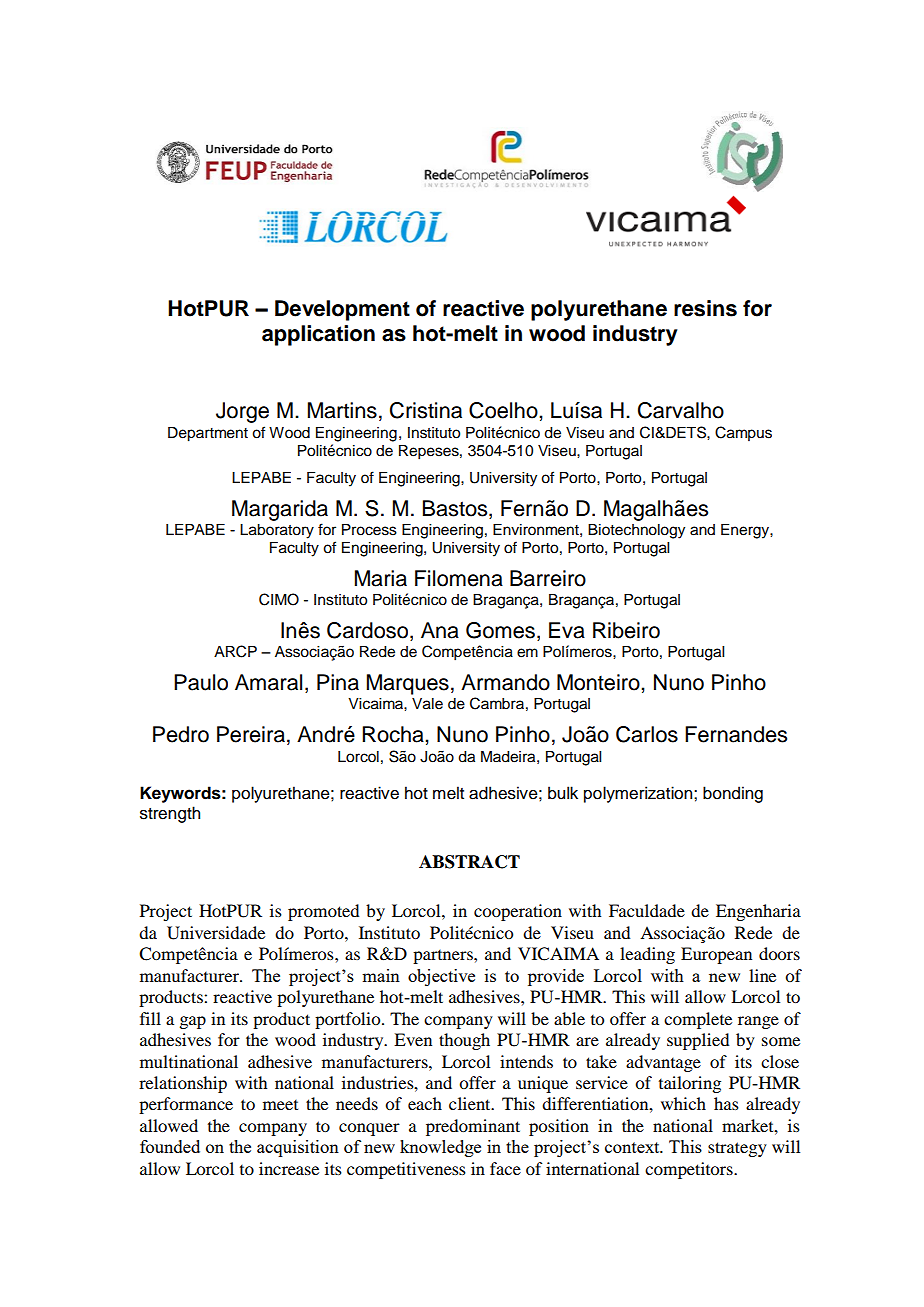 This screenshot has width=924, height=1307. Describe the element at coordinates (504, 410) in the screenshot. I see `Coelho` at that location.
